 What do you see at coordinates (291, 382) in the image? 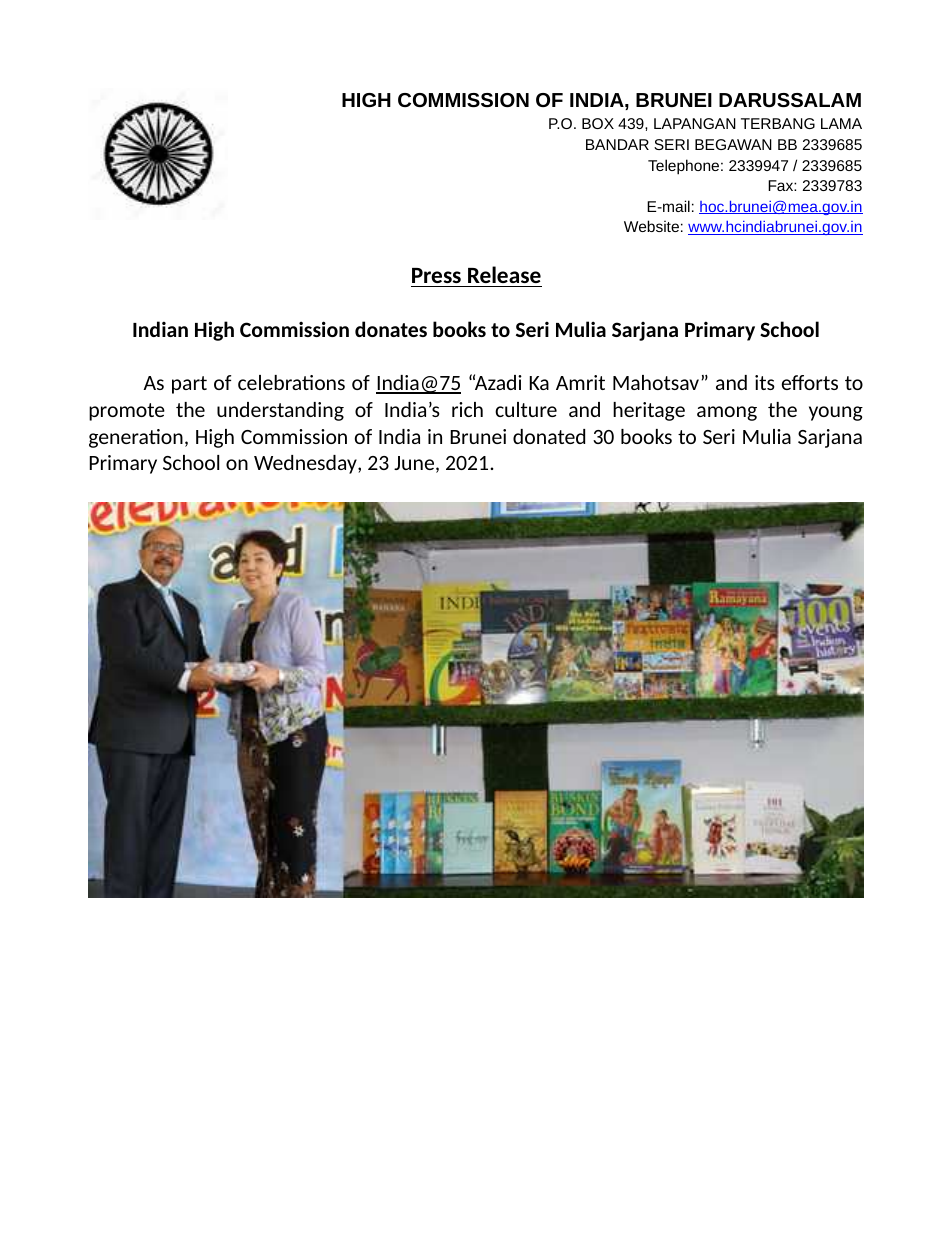
I see `celebrations` at bounding box center [291, 382].
